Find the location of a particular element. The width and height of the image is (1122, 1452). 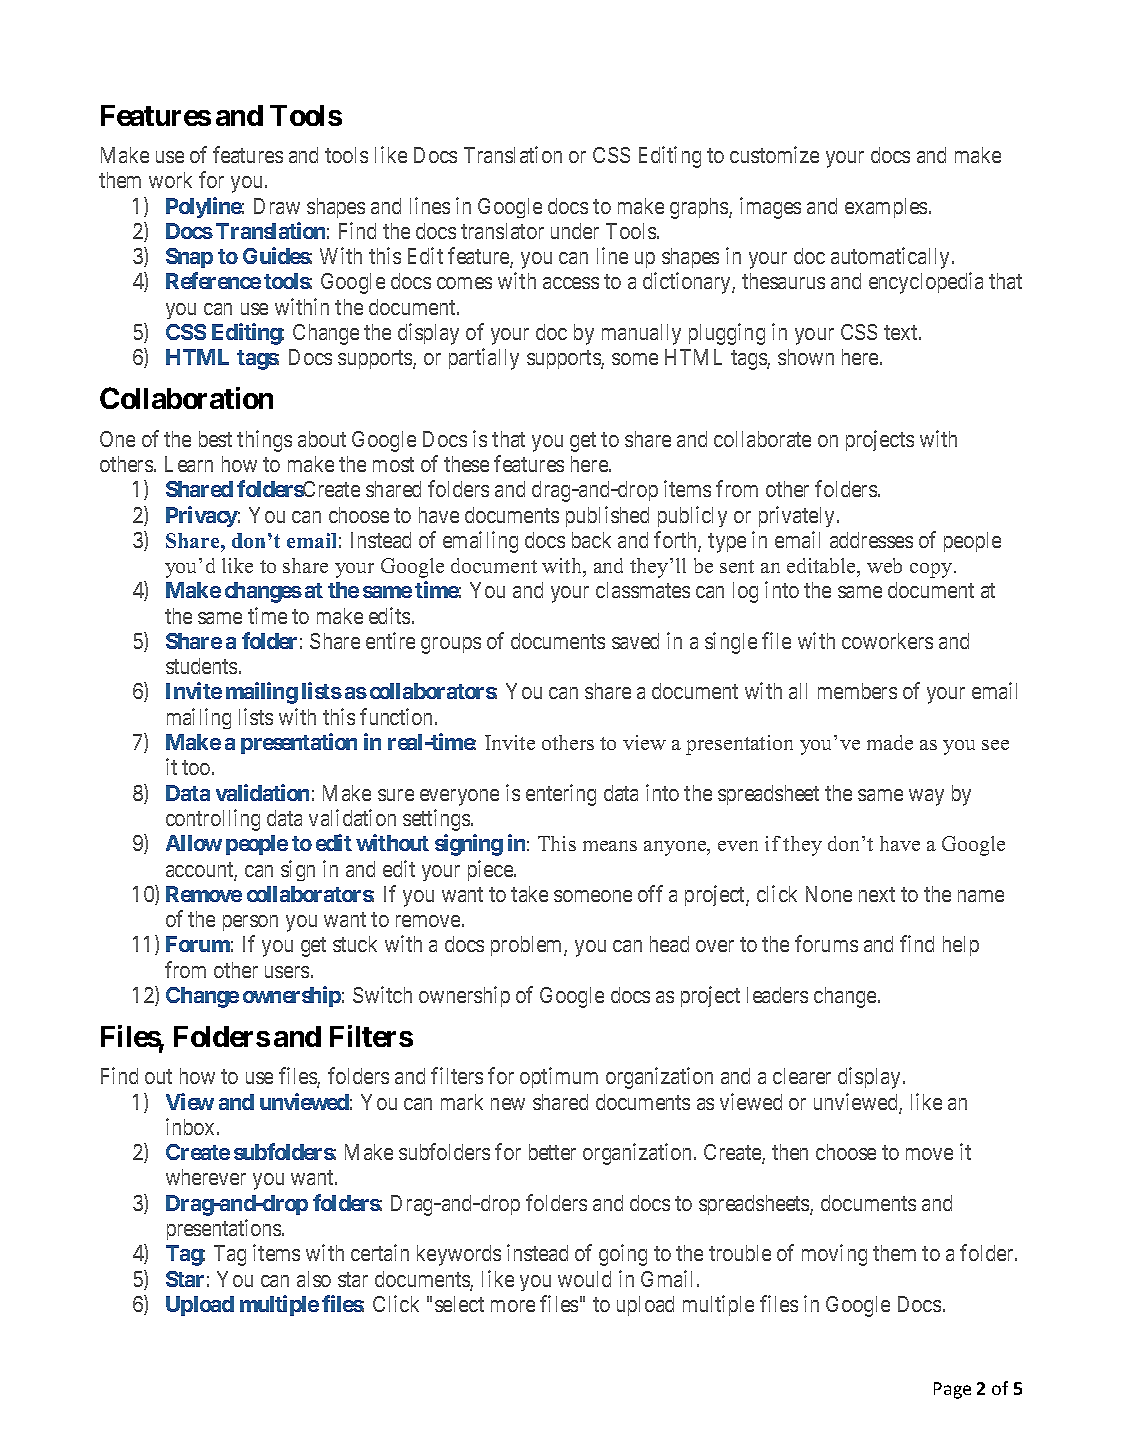

Page is located at coordinates (952, 1390).
